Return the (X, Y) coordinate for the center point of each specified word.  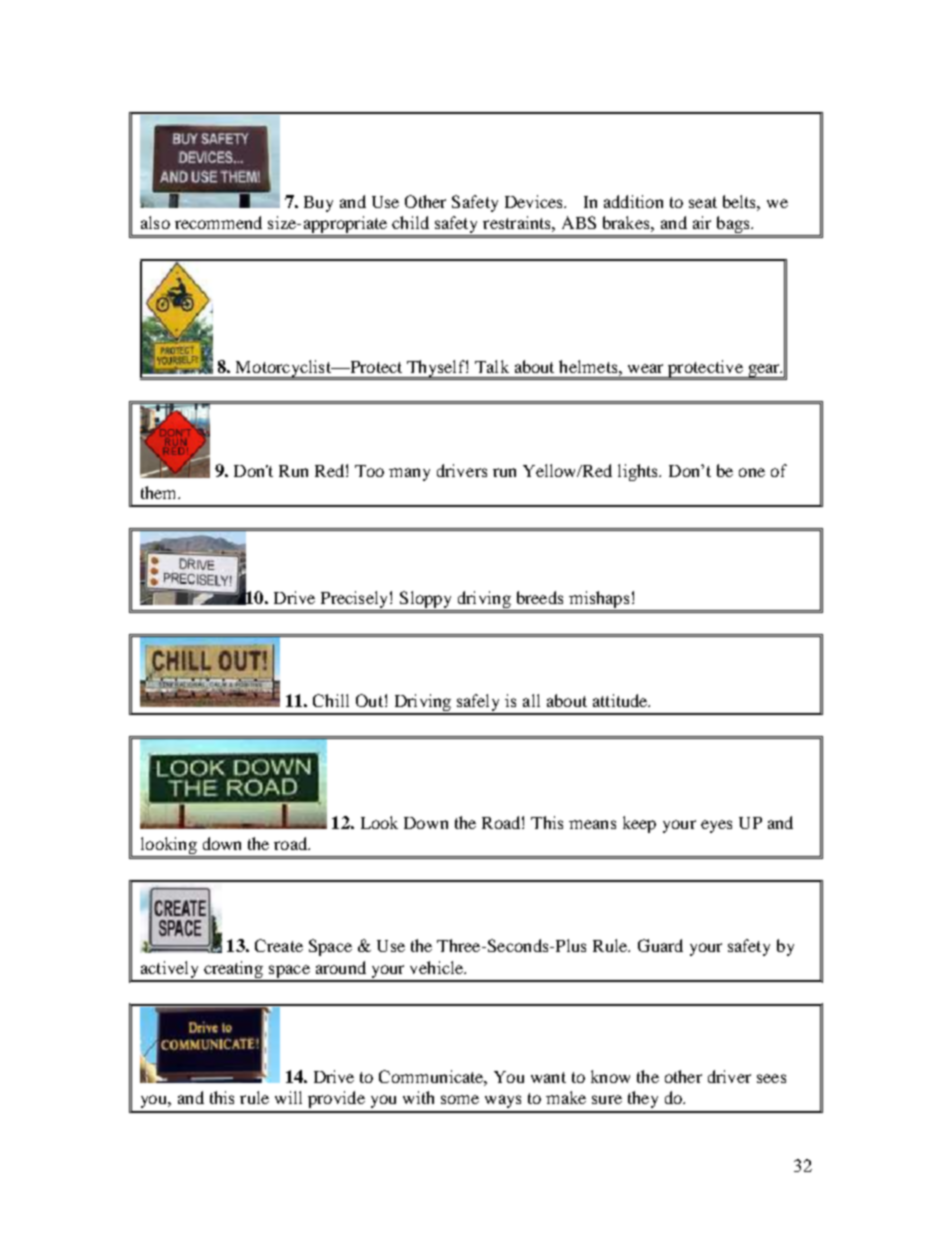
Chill (331, 700)
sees (771, 1078)
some (460, 1099)
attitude (621, 700)
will (288, 1097)
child (410, 222)
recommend (218, 222)
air (702, 222)
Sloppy (426, 601)
